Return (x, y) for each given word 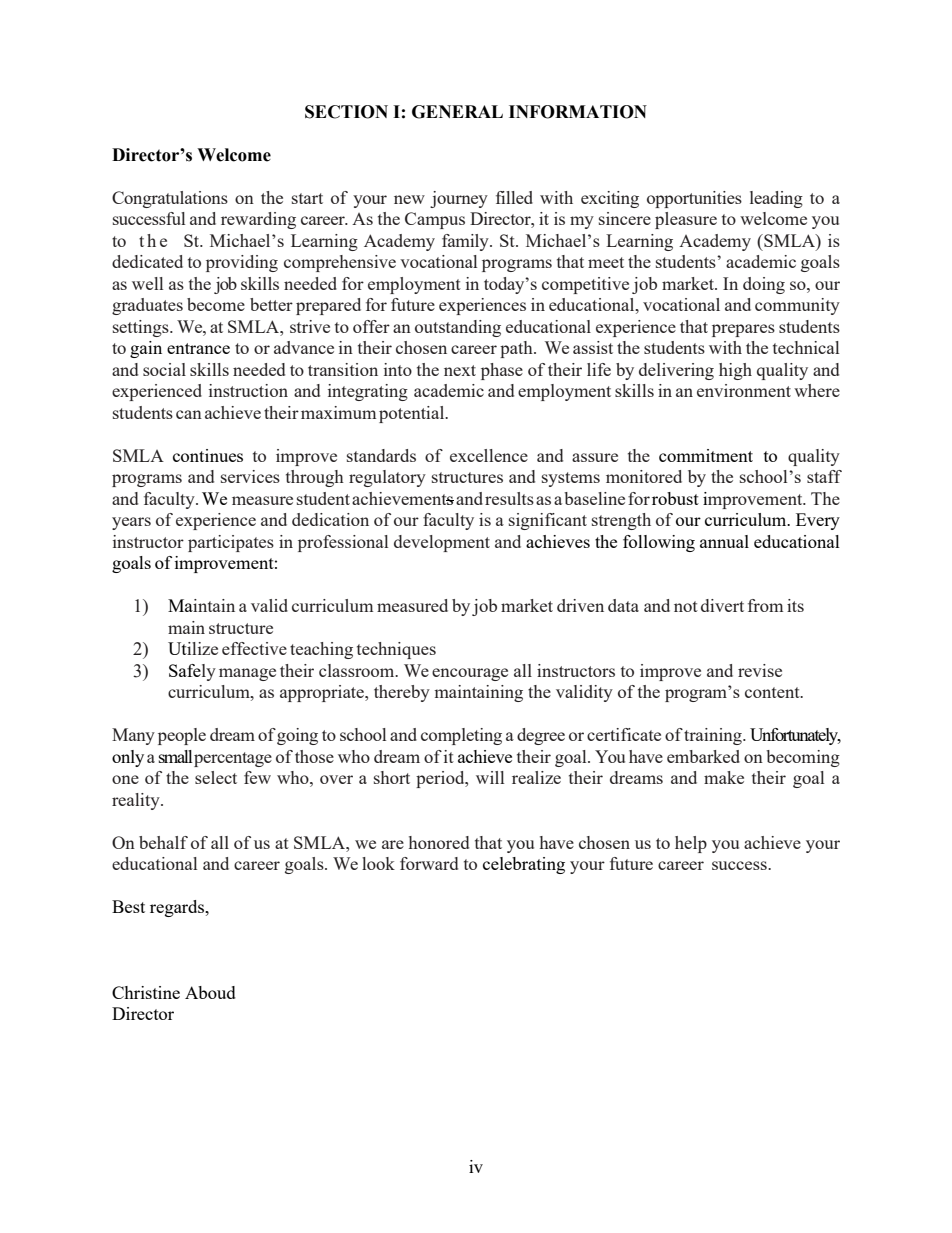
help (691, 844)
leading (776, 199)
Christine (146, 992)
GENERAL (457, 112)
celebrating (524, 865)
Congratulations (170, 199)
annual (724, 541)
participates (231, 543)
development (442, 543)
